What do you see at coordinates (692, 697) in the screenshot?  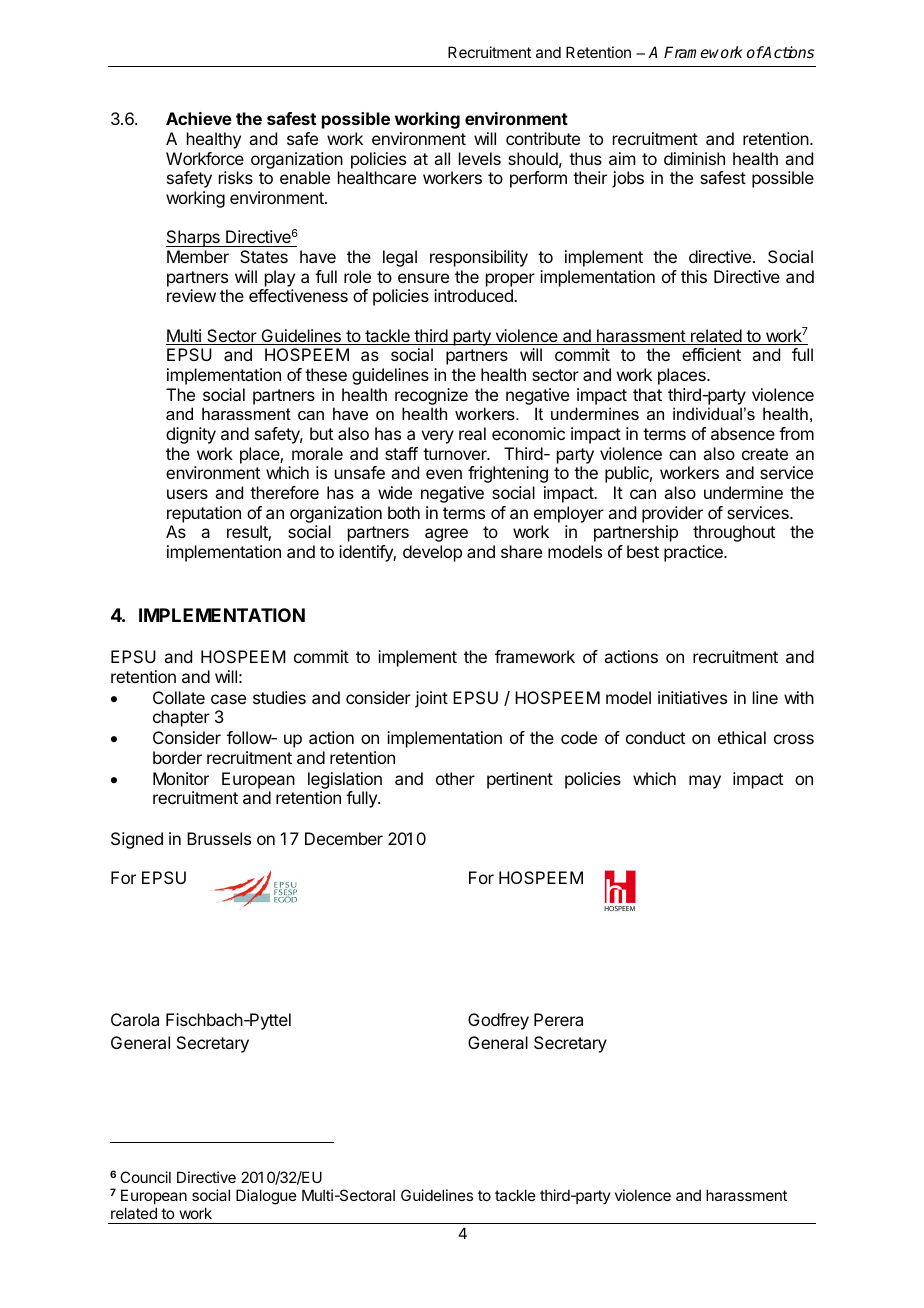 I see `initiatives` at bounding box center [692, 697].
